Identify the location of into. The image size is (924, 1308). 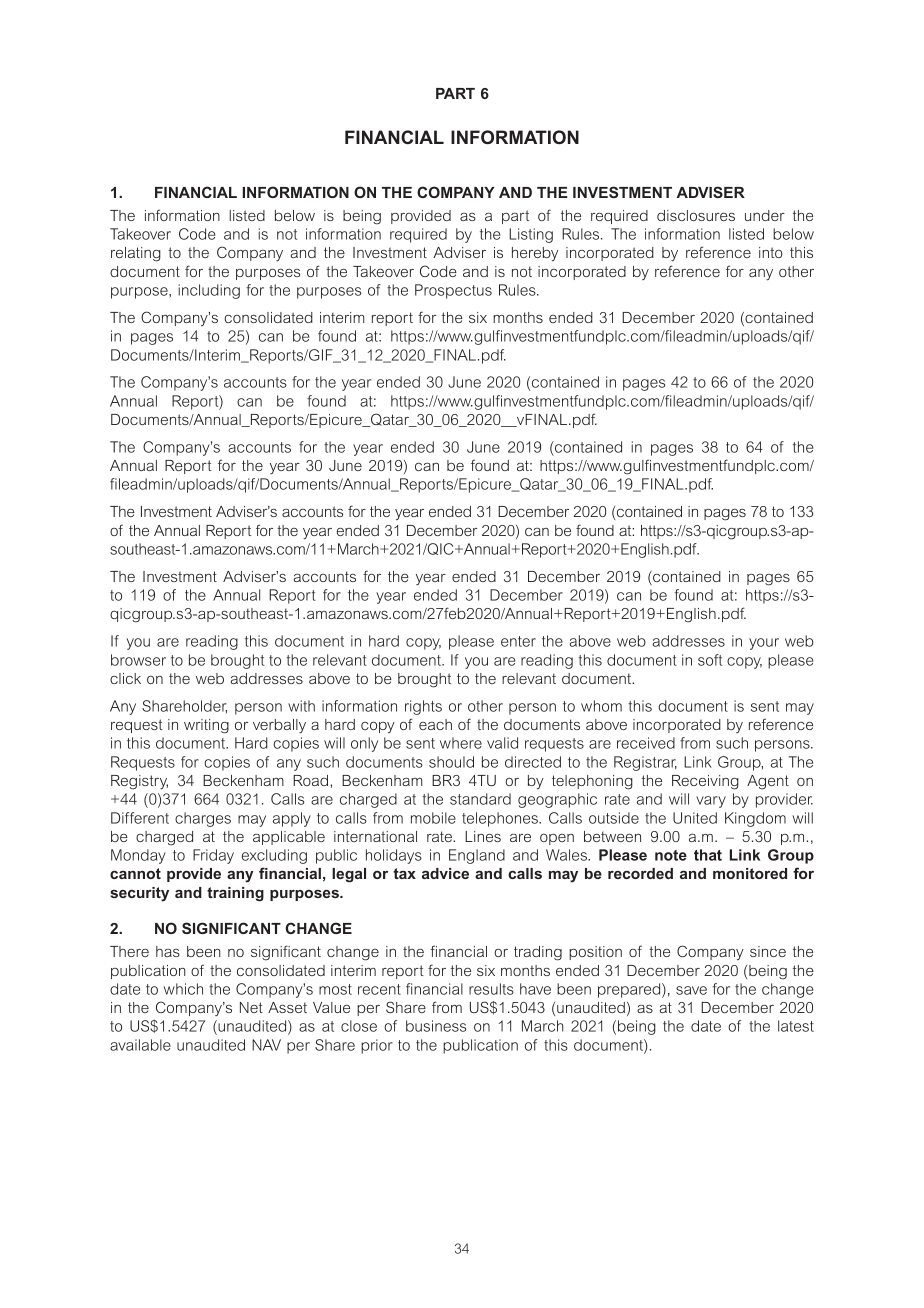
(771, 252).
